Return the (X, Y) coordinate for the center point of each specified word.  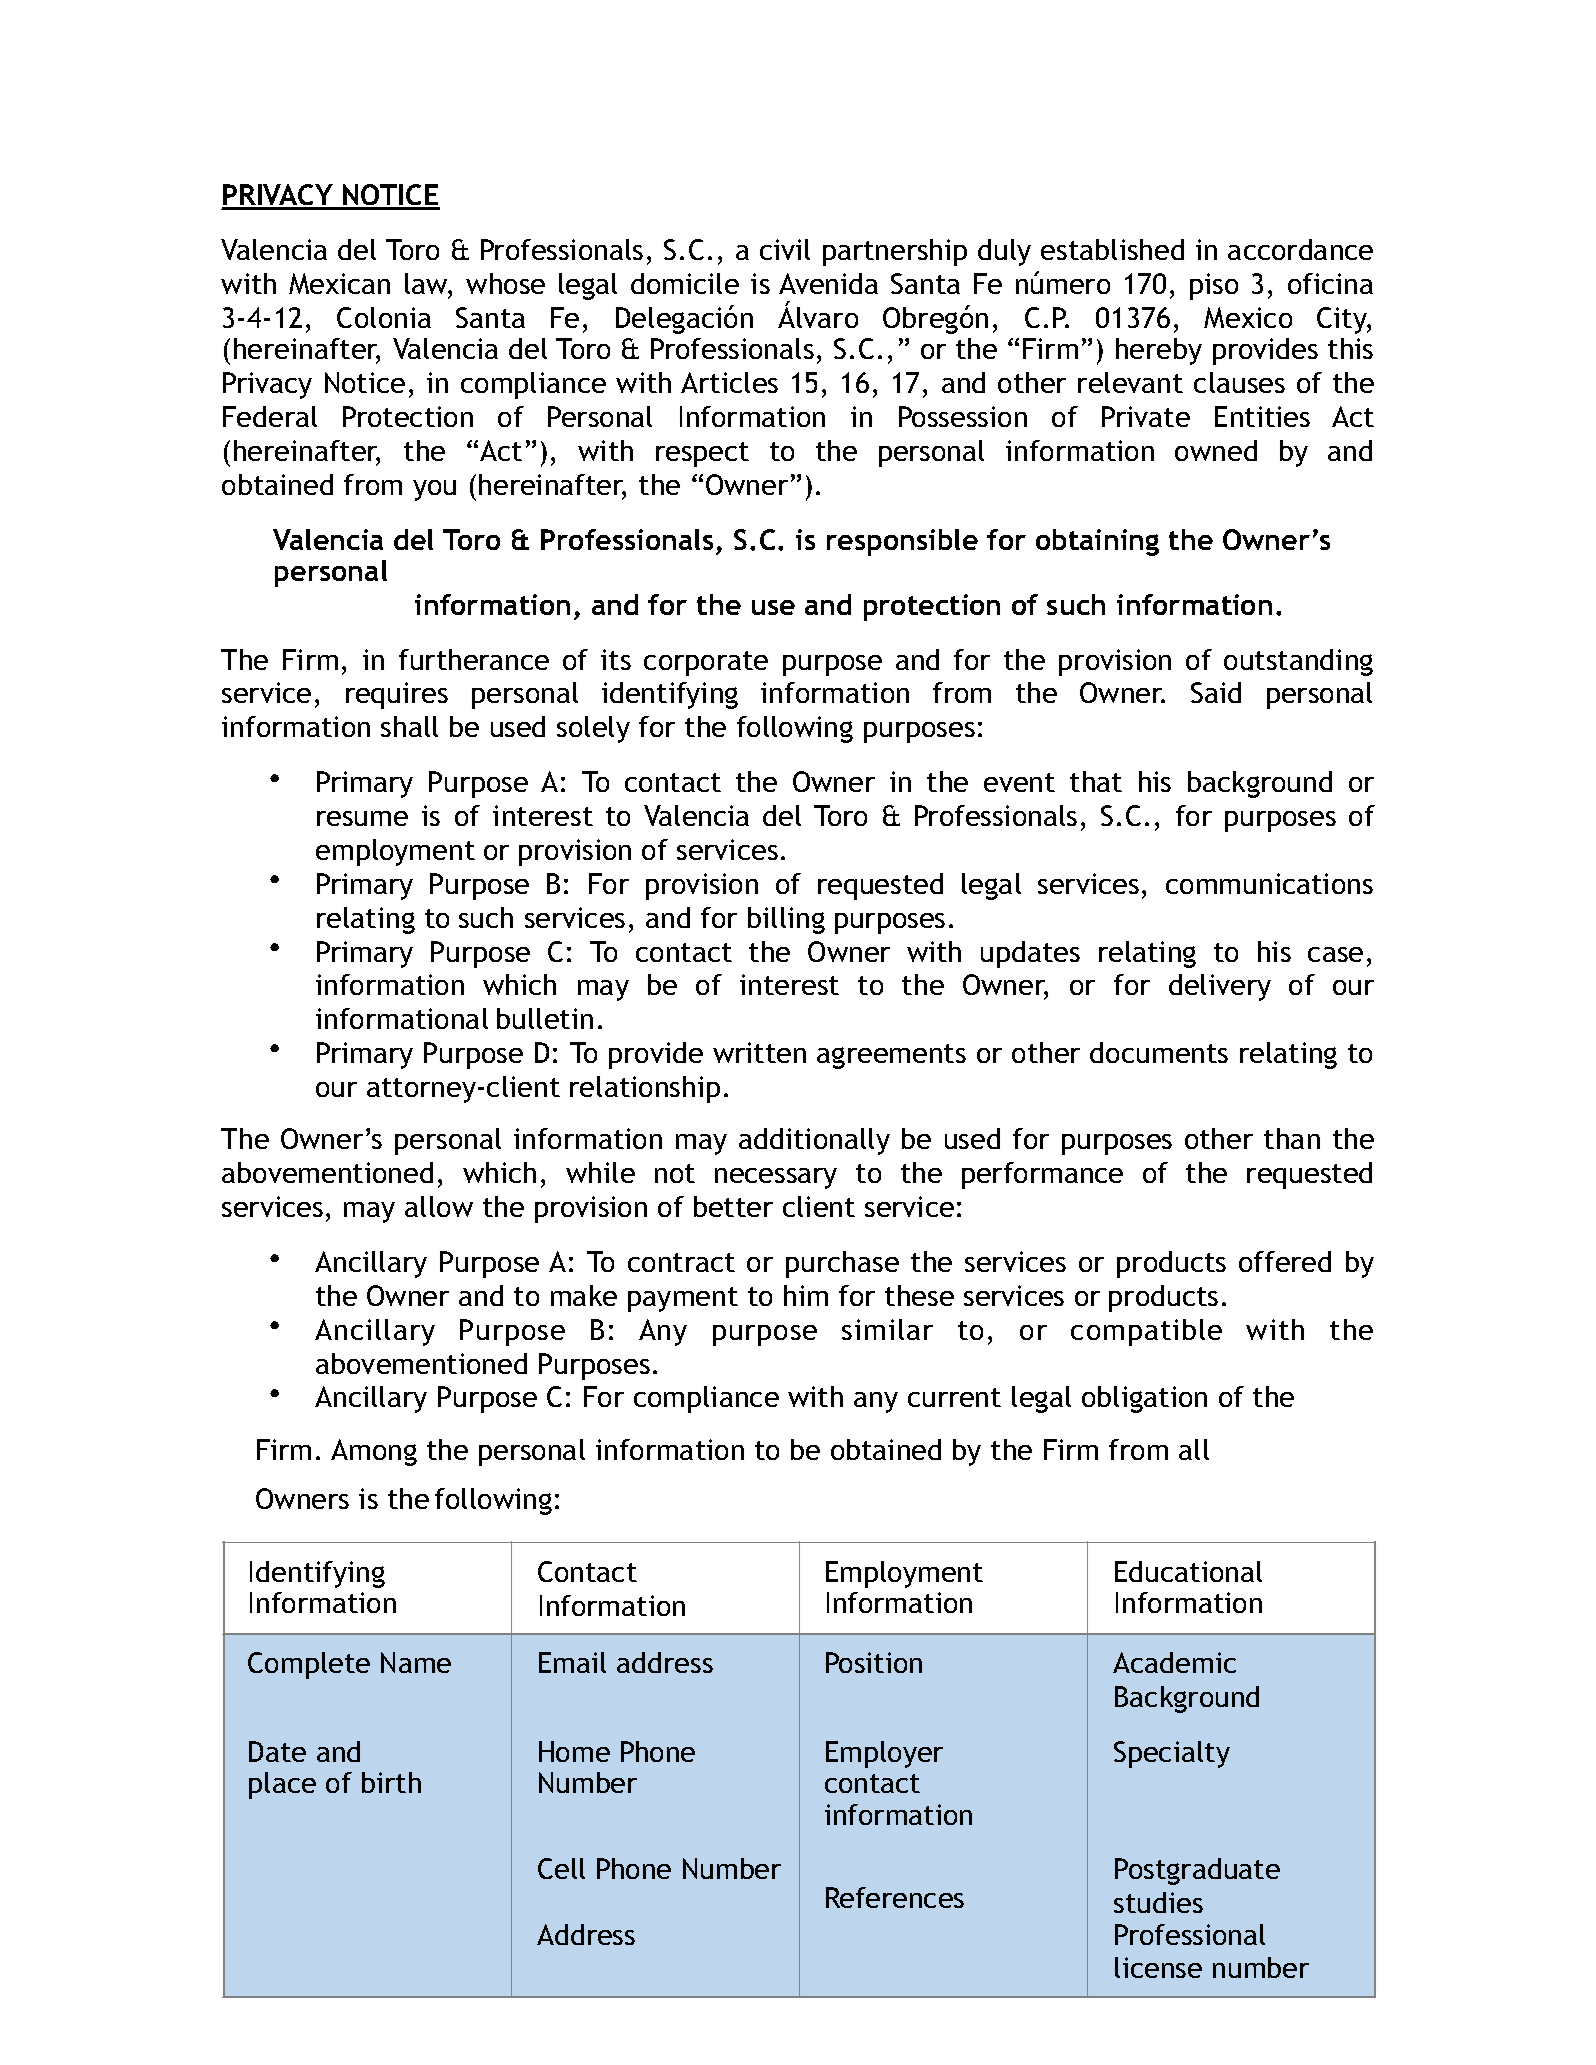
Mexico (1248, 317)
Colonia (384, 317)
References (895, 1897)
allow (439, 1206)
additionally (814, 1141)
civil (785, 249)
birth (391, 1782)
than (1292, 1138)
